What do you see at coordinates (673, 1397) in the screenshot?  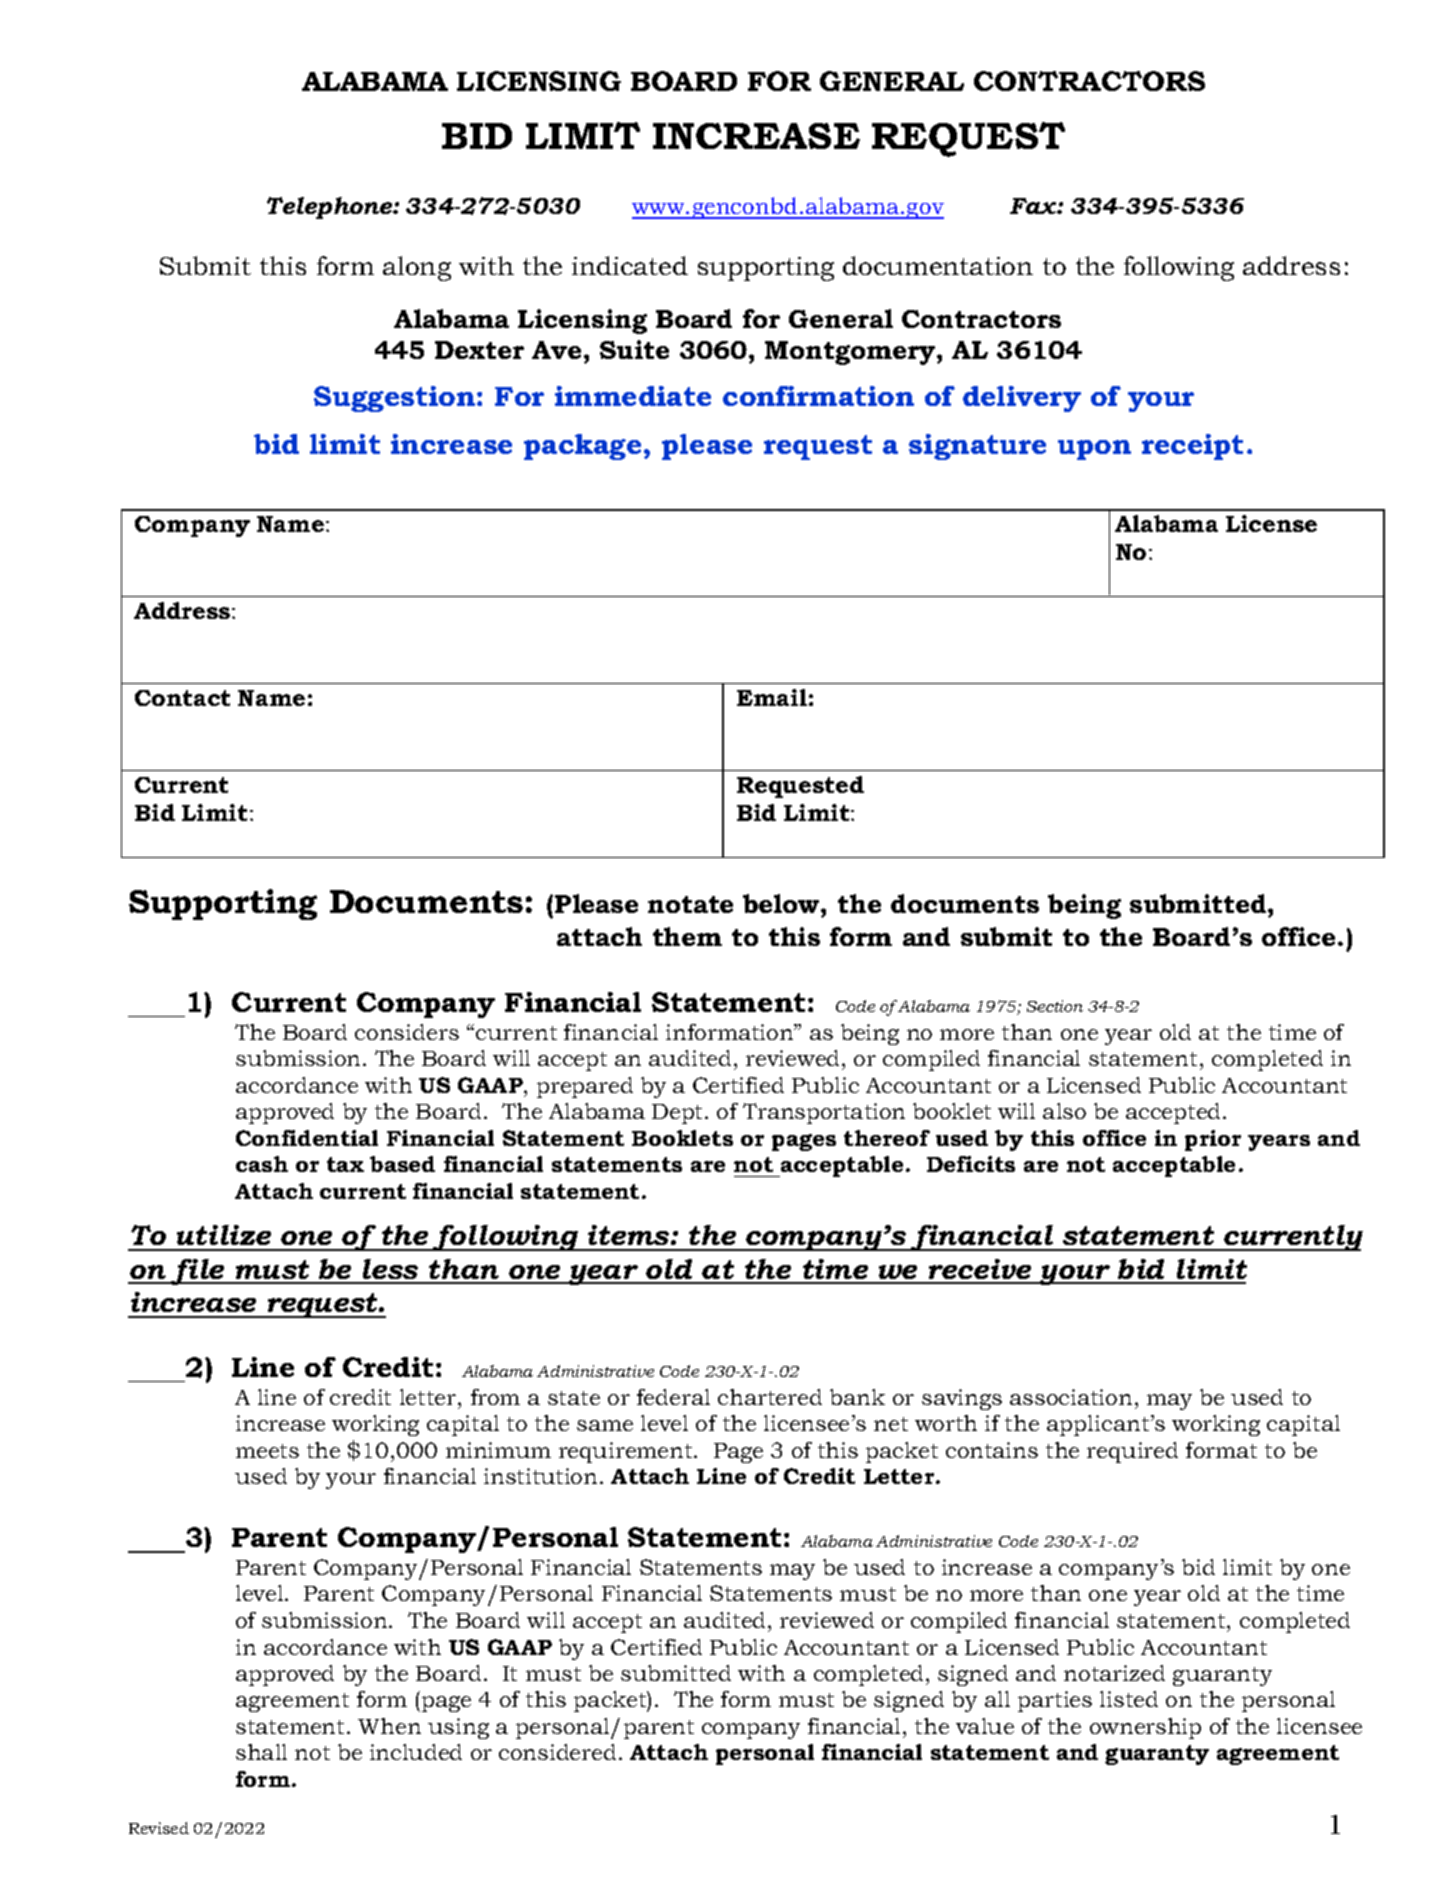 I see `federal` at bounding box center [673, 1397].
